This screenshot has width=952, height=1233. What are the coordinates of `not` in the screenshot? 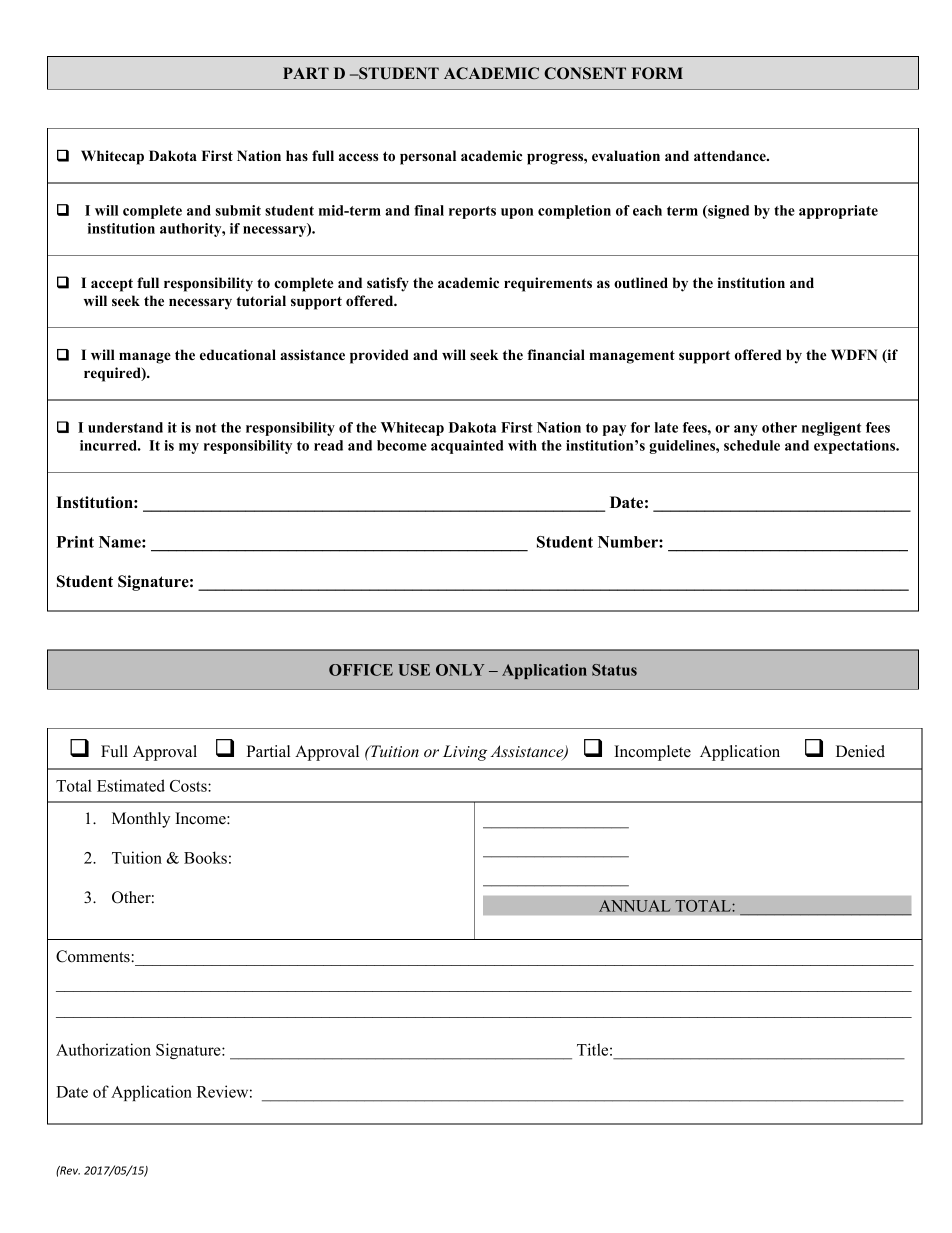 It's located at (206, 428).
